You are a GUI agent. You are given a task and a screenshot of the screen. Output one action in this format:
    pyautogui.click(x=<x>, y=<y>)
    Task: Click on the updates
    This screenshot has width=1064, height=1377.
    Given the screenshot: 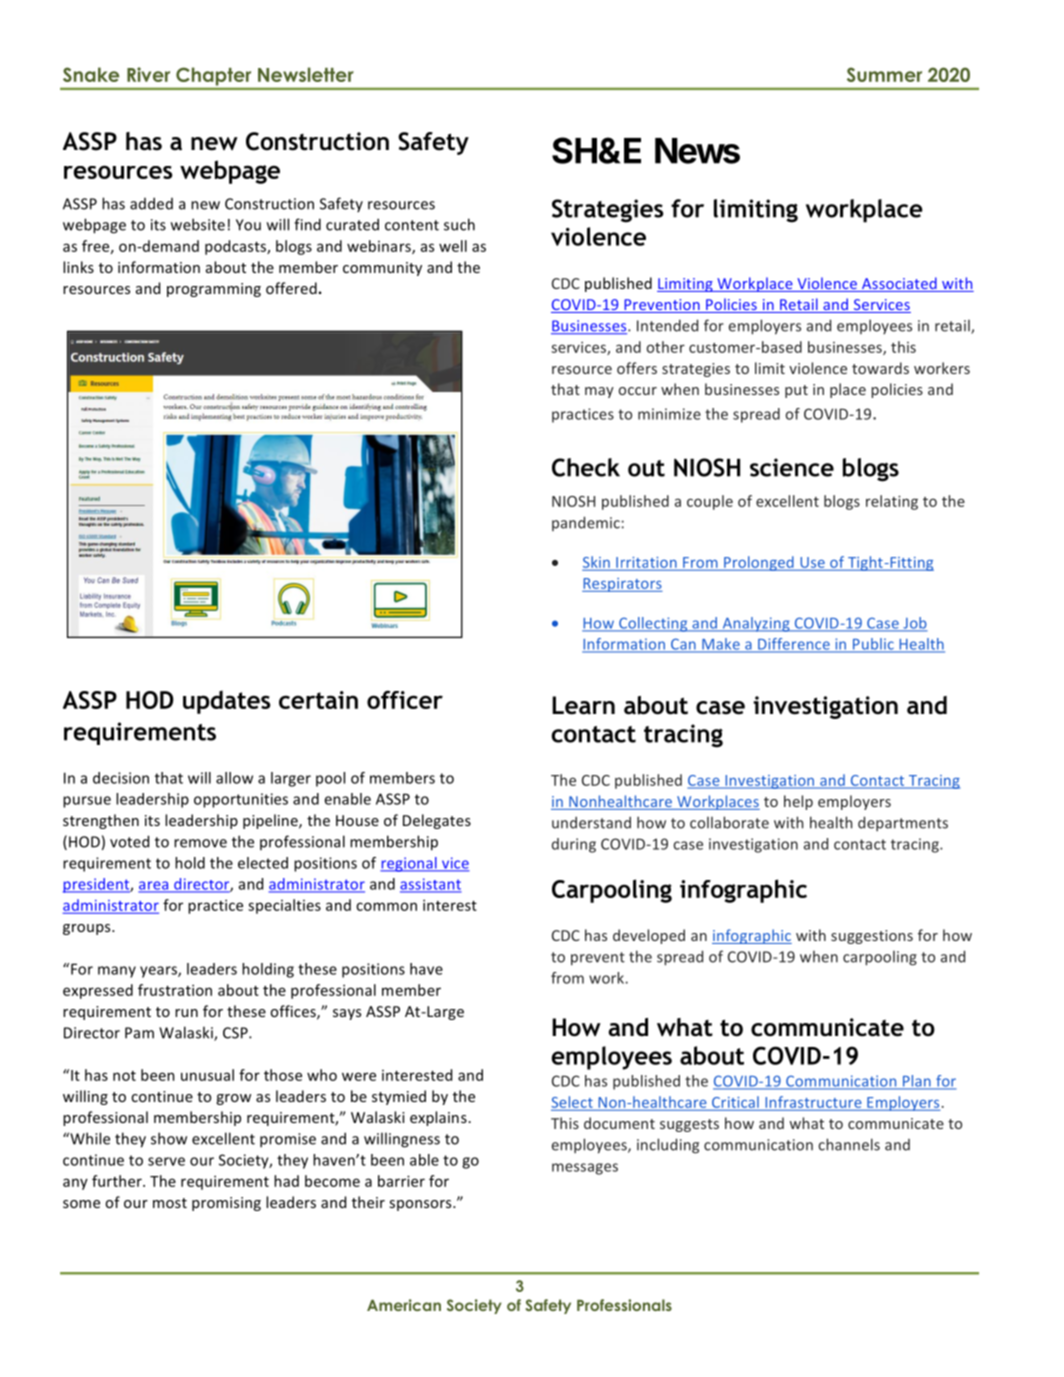 What is the action you would take?
    pyautogui.click(x=227, y=702)
